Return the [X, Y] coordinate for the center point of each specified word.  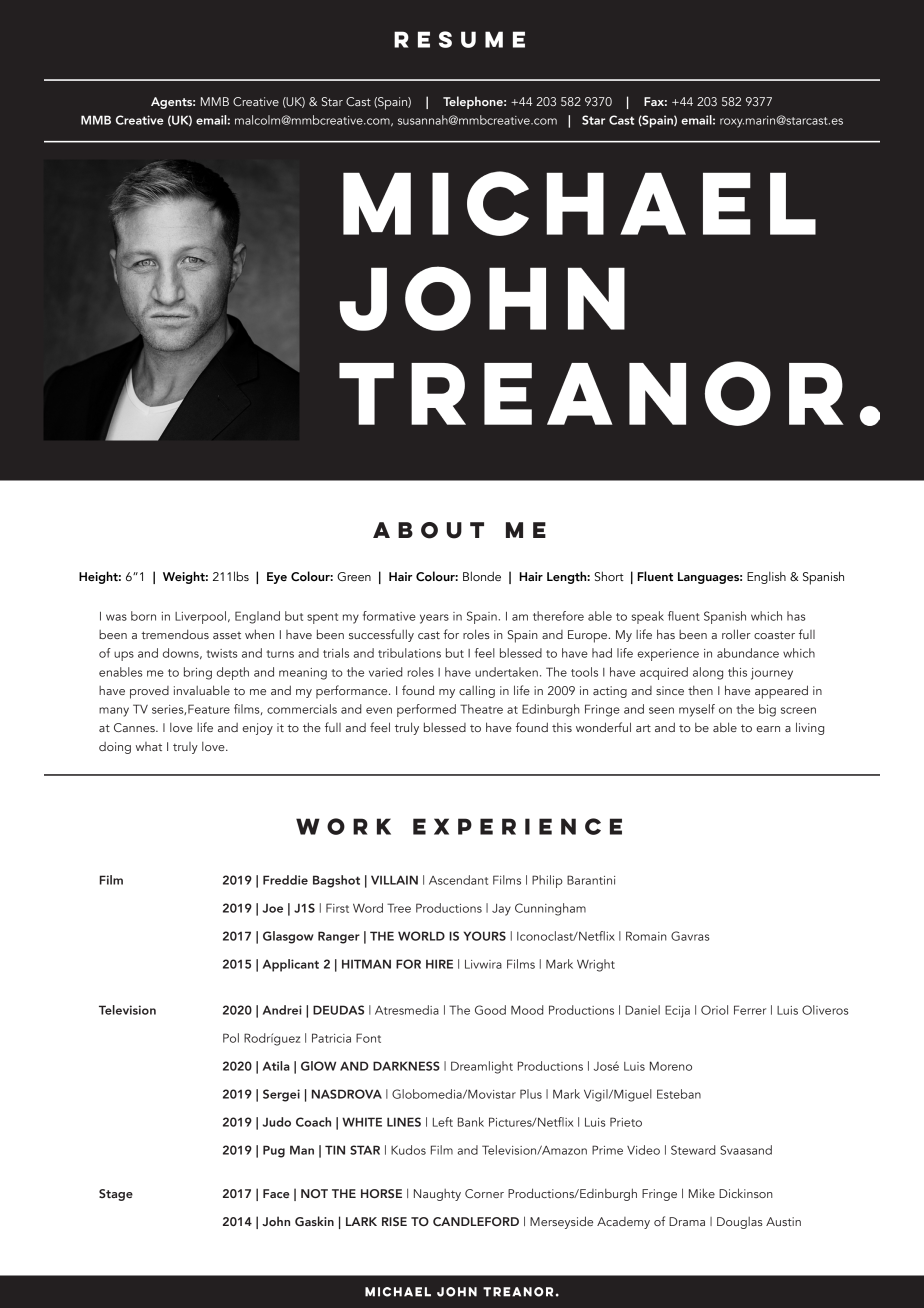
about [428, 530]
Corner [484, 1193]
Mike [702, 1193]
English [766, 577]
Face [276, 1193]
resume [459, 39]
